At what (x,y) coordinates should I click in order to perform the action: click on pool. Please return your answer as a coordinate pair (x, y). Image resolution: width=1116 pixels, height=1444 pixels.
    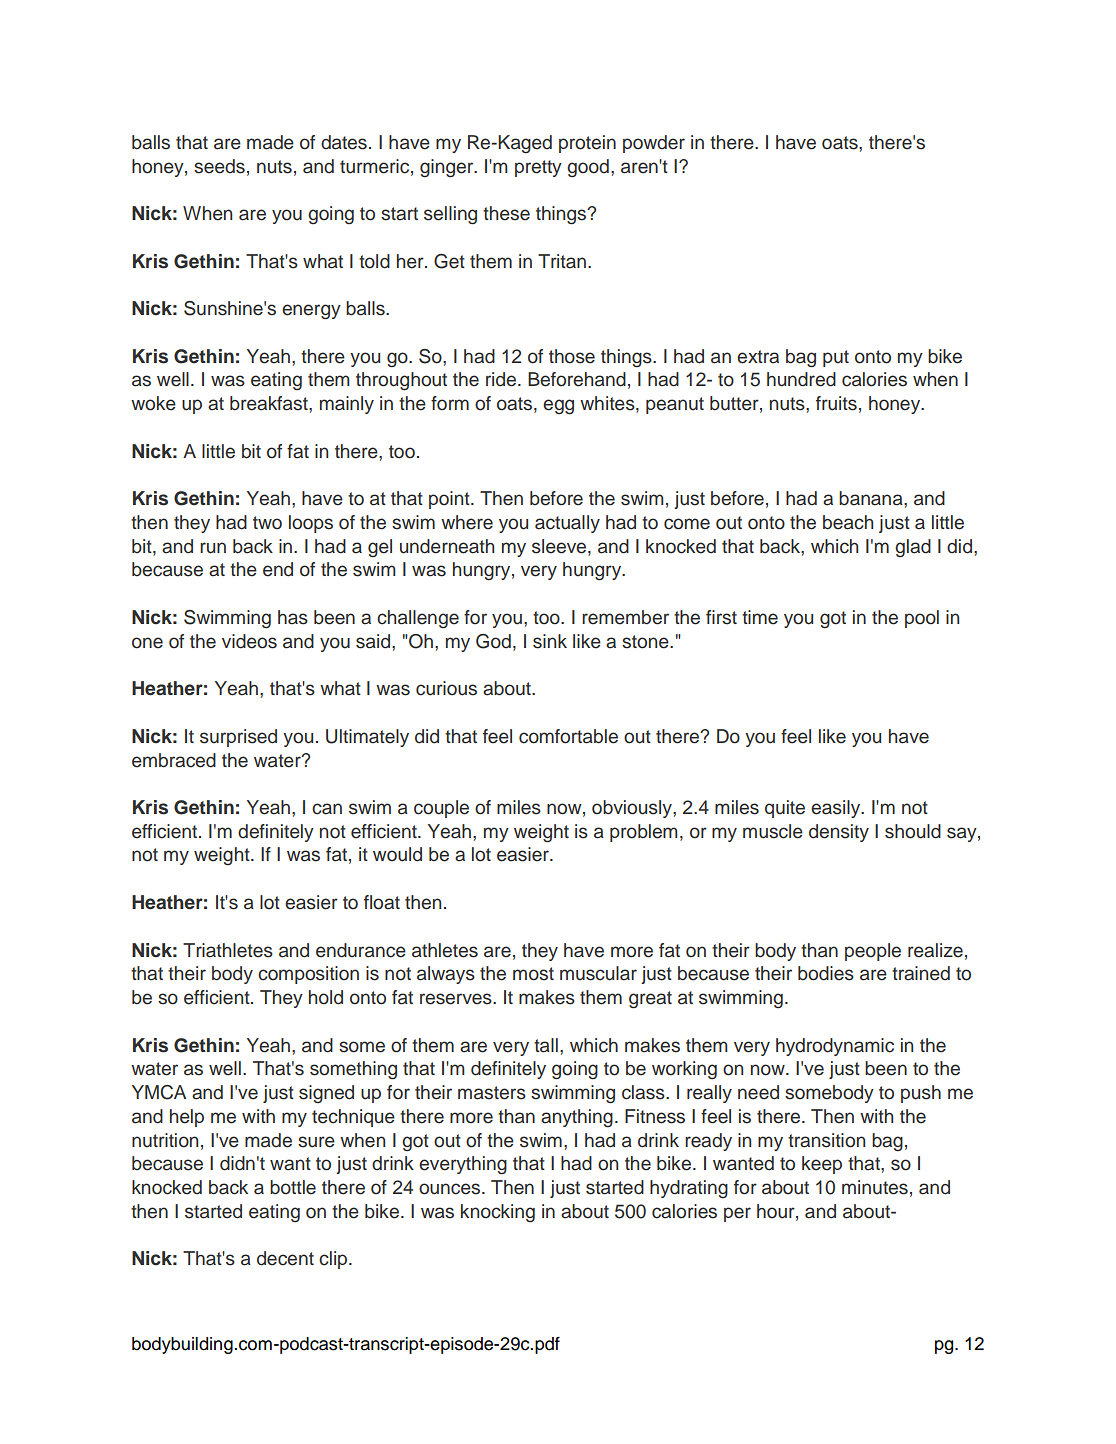
    Looking at the image, I should click on (922, 619).
